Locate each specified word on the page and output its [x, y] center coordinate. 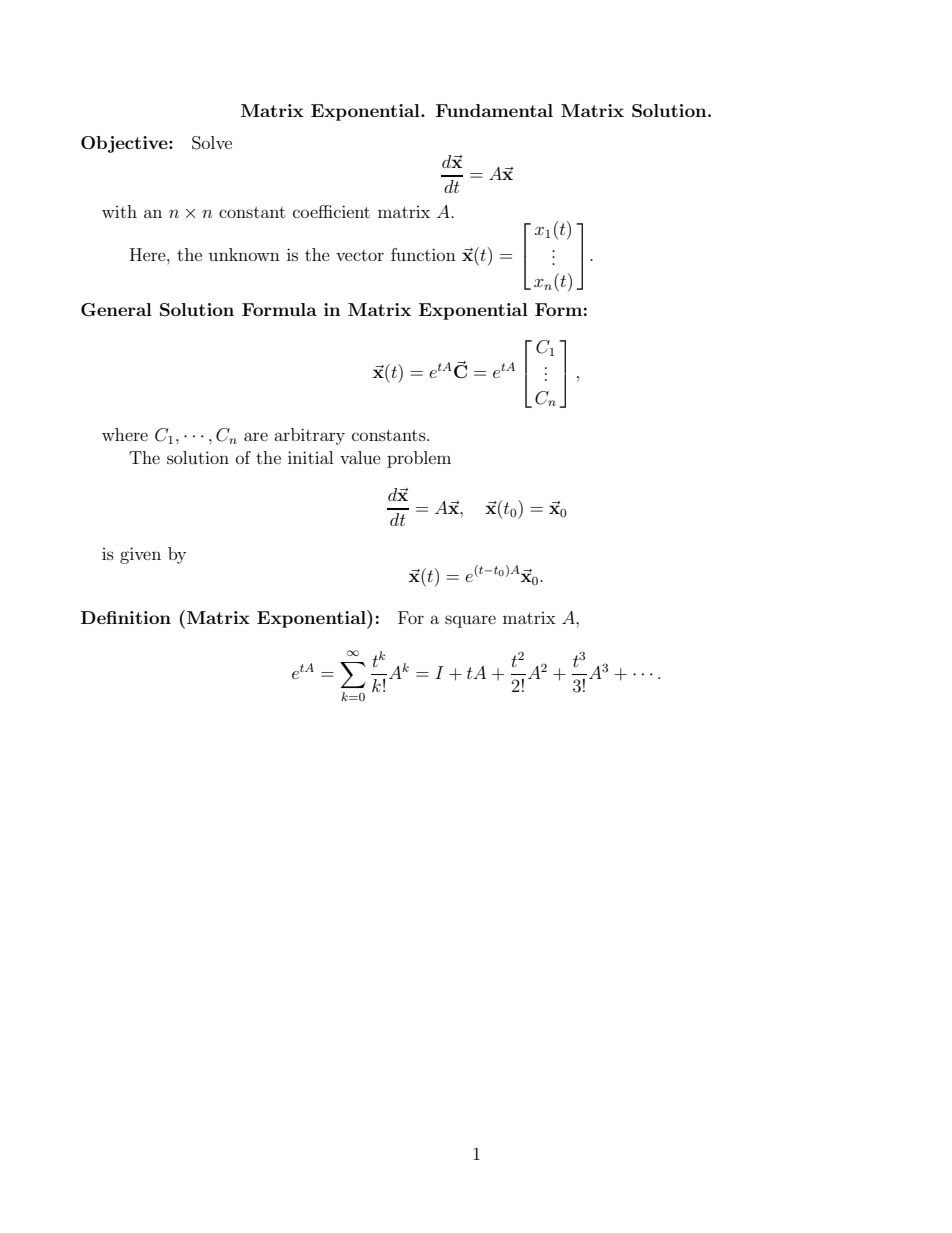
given [140, 555]
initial [310, 457]
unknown [244, 254]
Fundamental [494, 110]
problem [419, 459]
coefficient [331, 211]
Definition [126, 617]
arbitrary [309, 436]
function [423, 254]
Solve [212, 143]
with [119, 211]
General [116, 310]
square [470, 621]
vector [360, 255]
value [360, 457]
